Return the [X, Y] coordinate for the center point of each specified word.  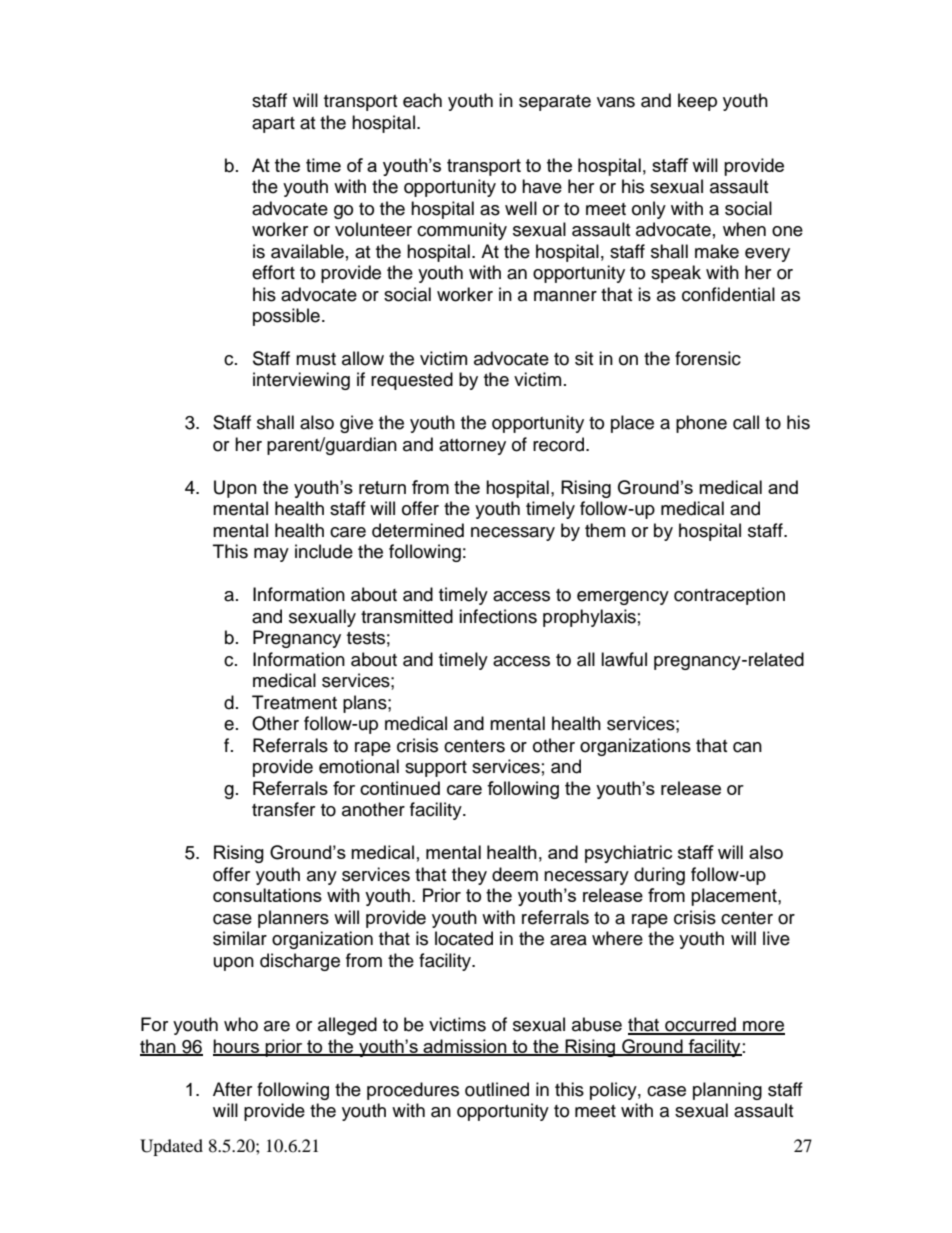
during [659, 876]
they [469, 876]
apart [273, 125]
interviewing [301, 381]
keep [697, 102]
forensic [708, 358]
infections [498, 616]
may [271, 555]
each [422, 100]
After [232, 1089]
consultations [267, 895]
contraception [729, 596]
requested [412, 381]
